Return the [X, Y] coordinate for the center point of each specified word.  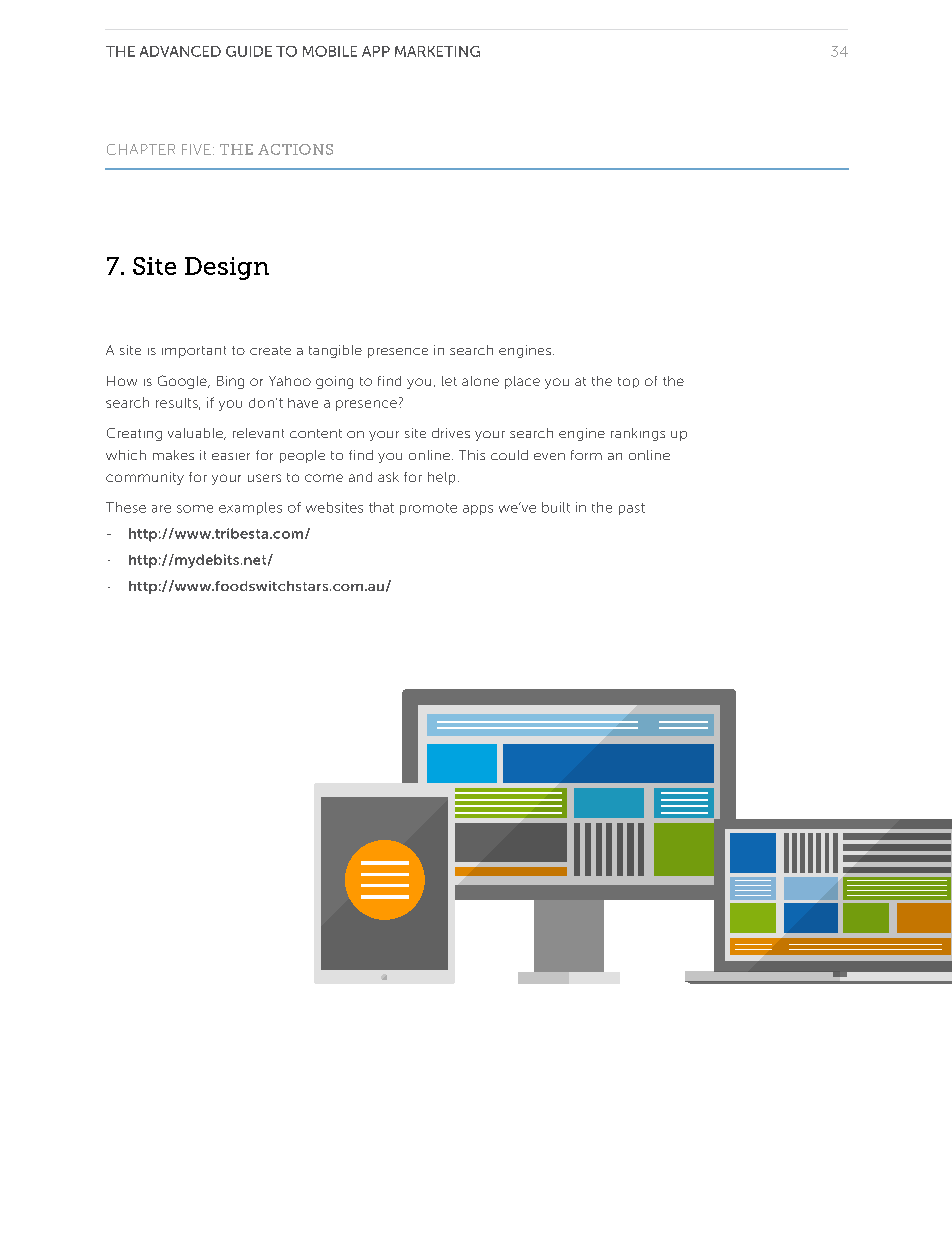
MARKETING [437, 51]
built [556, 507]
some [195, 509]
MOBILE [330, 51]
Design [227, 268]
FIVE [196, 149]
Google [183, 382]
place [522, 382]
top [628, 382]
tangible [335, 351]
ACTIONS [295, 149]
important [194, 352]
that [381, 507]
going [334, 382]
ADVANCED [180, 51]
